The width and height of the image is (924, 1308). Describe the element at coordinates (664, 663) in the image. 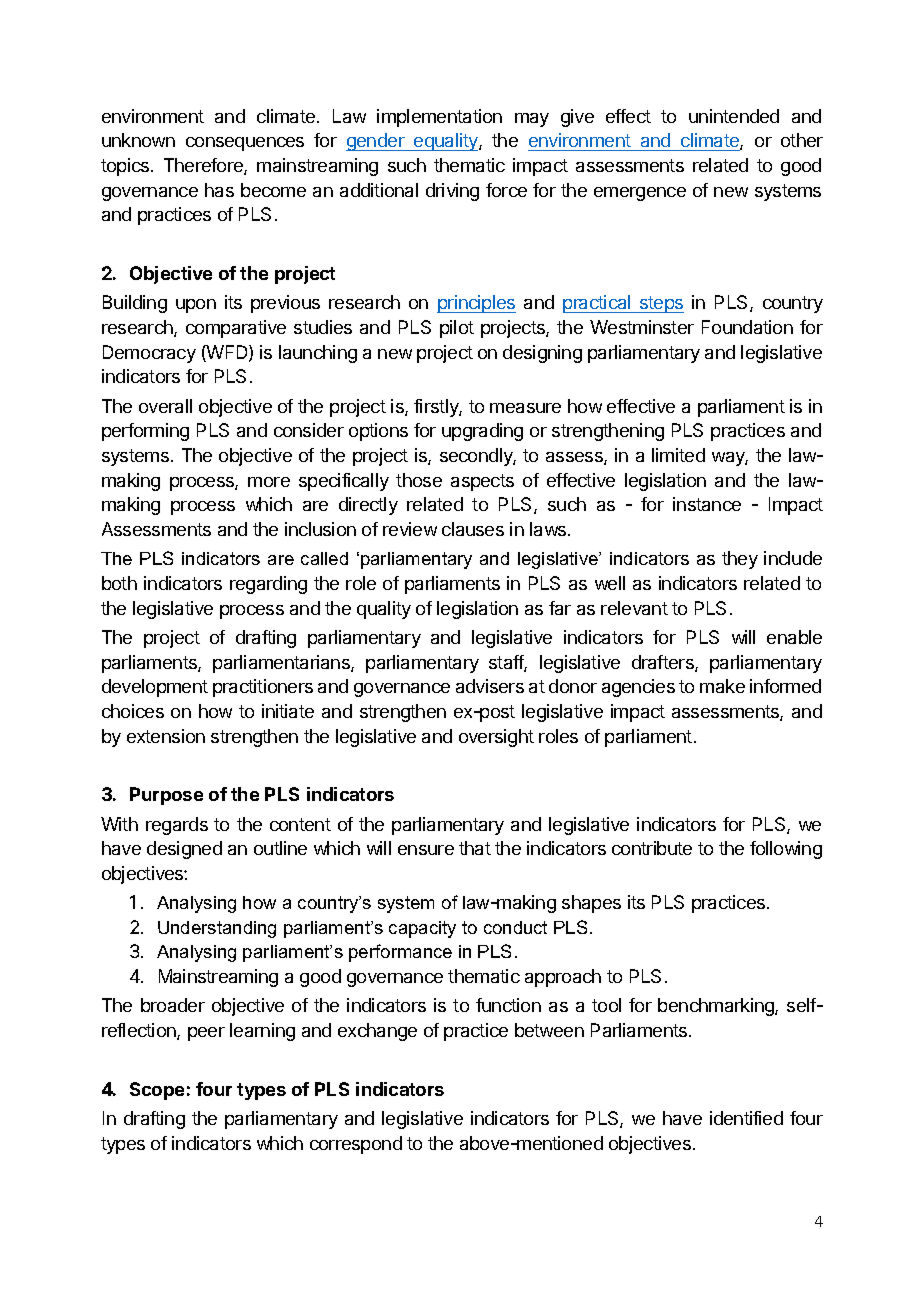

I see `drafters` at that location.
